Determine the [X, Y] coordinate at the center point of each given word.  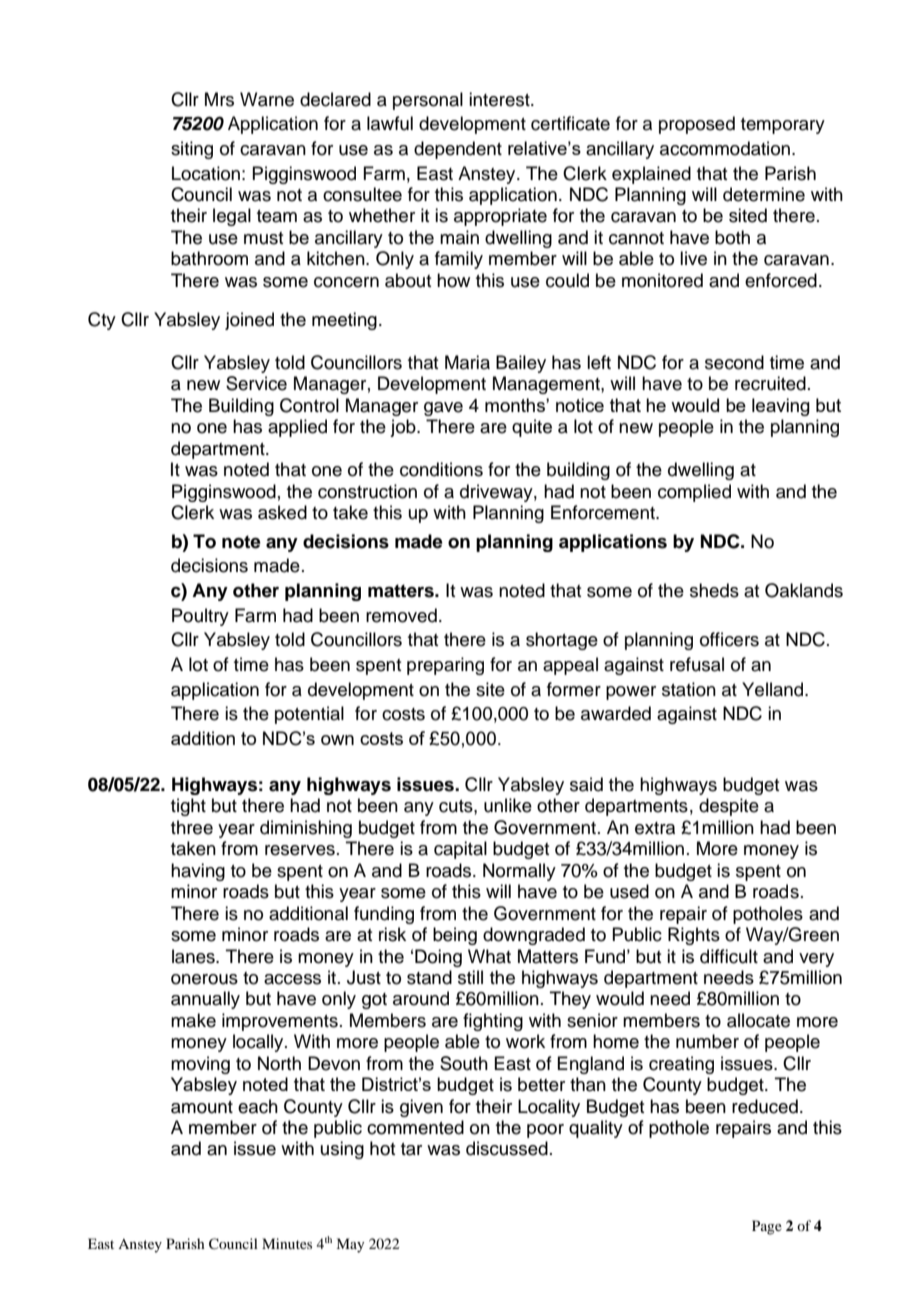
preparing [445, 666]
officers [729, 639]
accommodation [725, 148]
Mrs [219, 99]
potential [309, 715]
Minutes [287, 1243]
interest [500, 99]
